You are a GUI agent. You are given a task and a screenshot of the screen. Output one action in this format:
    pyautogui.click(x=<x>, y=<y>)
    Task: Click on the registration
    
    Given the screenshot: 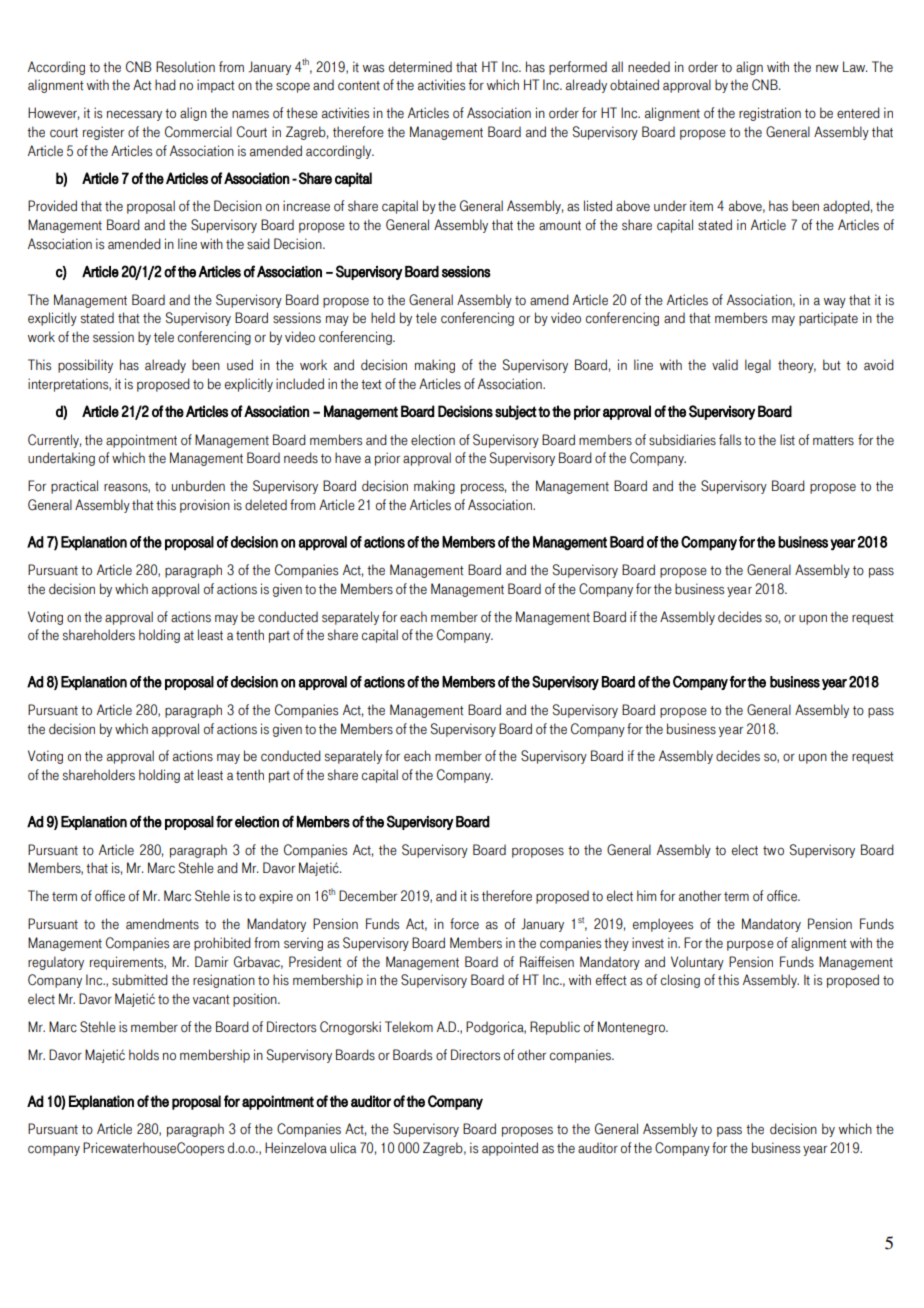 What is the action you would take?
    pyautogui.click(x=770, y=114)
